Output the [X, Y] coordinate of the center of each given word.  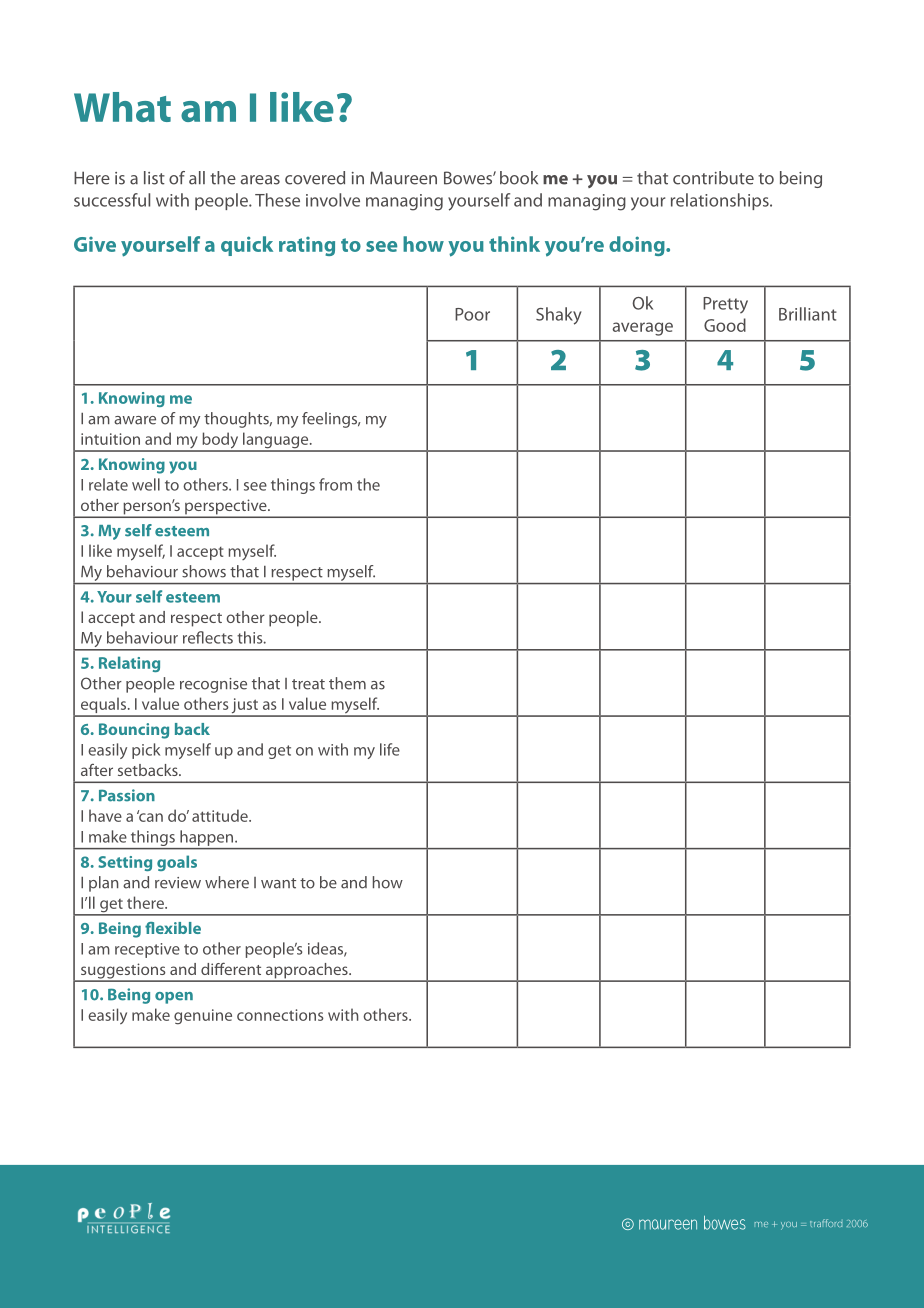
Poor [472, 314]
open [174, 998]
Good [725, 325]
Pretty [725, 305]
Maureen [403, 178]
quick [247, 246]
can [150, 816]
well [146, 484]
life [390, 749]
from [335, 484]
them [347, 683]
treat [308, 684]
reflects [208, 637]
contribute [713, 178]
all [197, 178]
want [278, 883]
